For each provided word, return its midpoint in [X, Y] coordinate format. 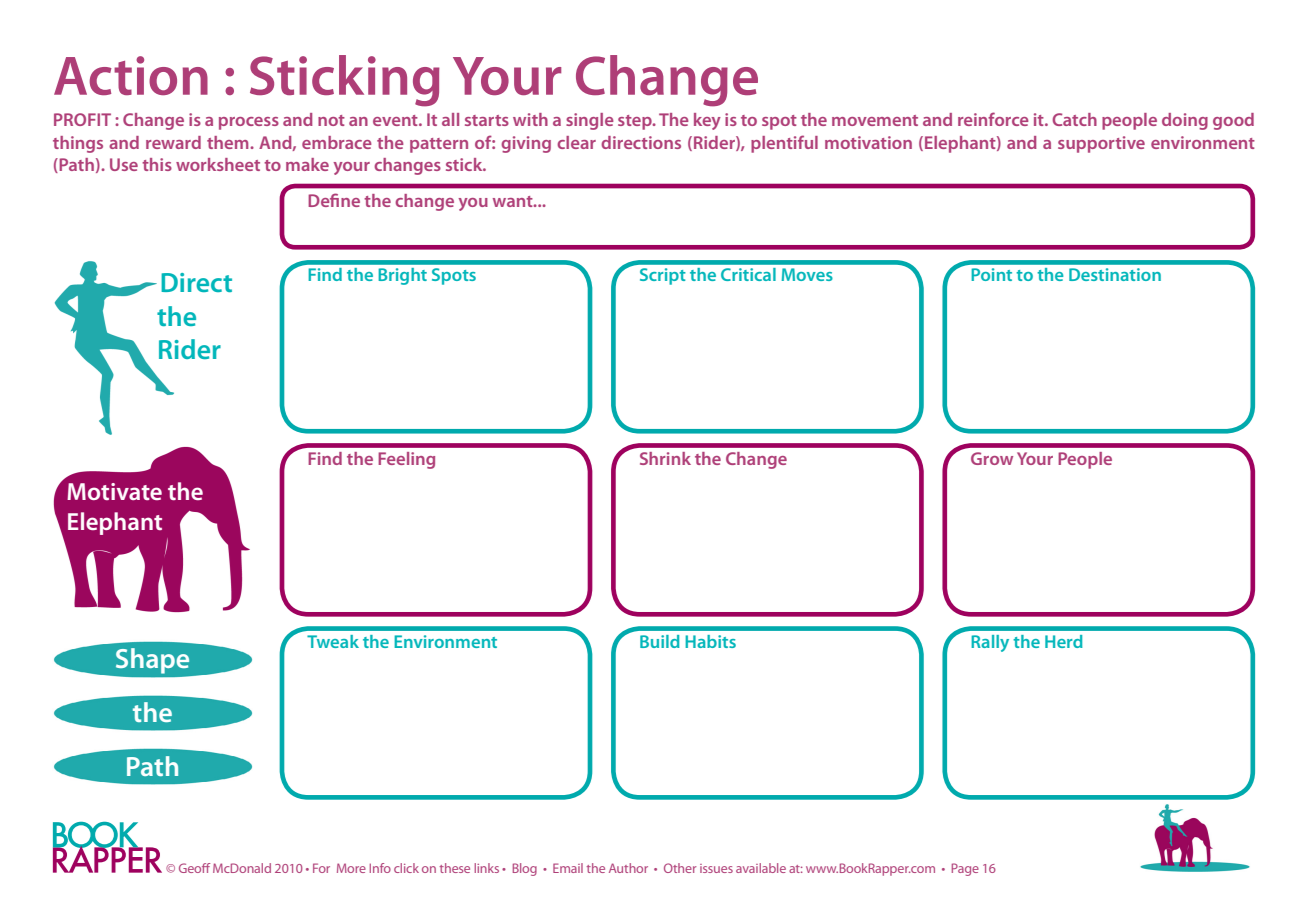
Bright [402, 276]
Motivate [114, 491]
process [249, 123]
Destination [1115, 274]
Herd [1064, 641]
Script [663, 276]
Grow [992, 458]
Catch [1074, 119]
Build [660, 641]
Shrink [665, 458]
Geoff [194, 868]
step [636, 122]
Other [680, 868]
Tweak [333, 641]
